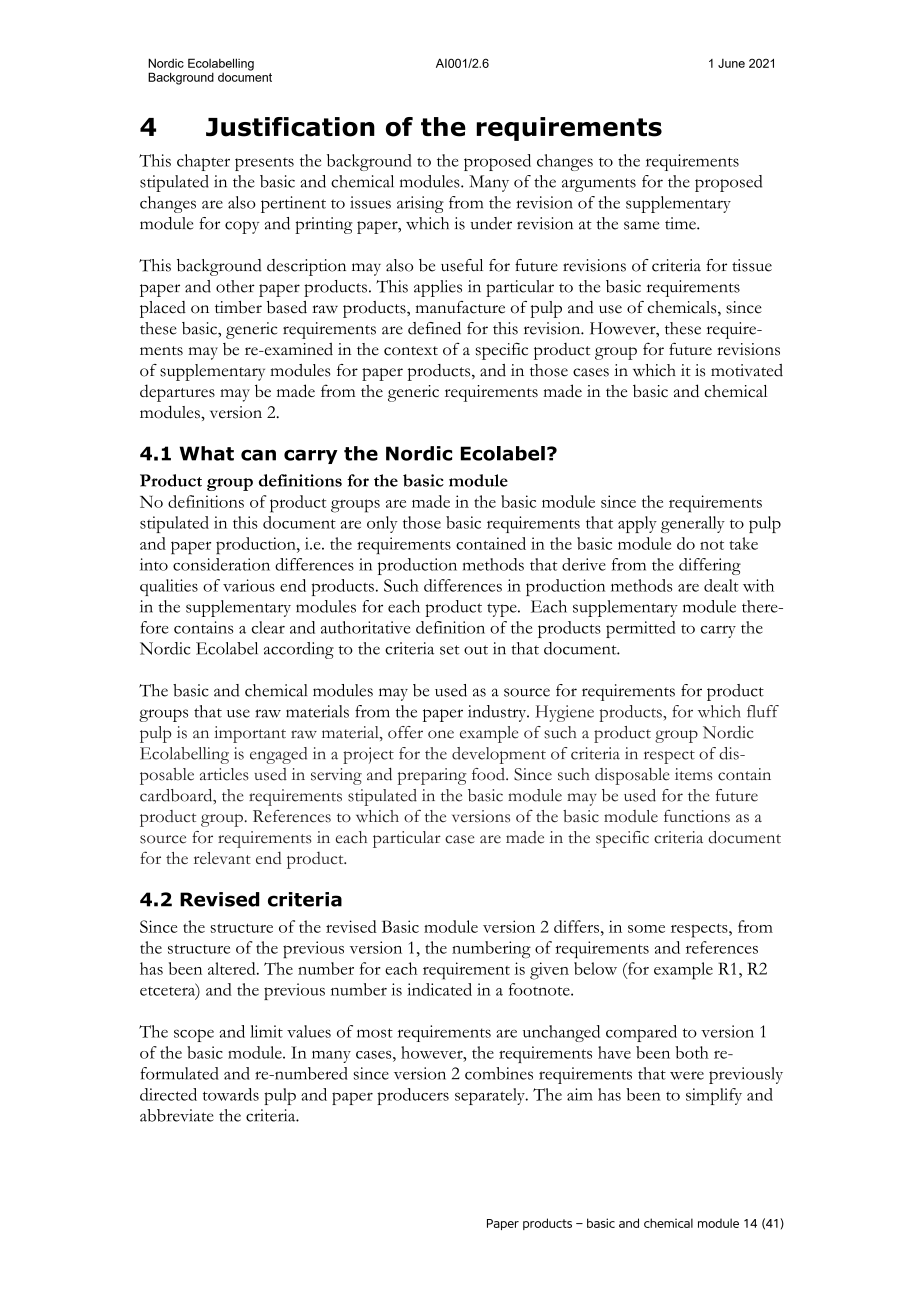 Image resolution: width=924 pixels, height=1308 pixels. Describe the element at coordinates (731, 63) in the screenshot. I see `June` at that location.
